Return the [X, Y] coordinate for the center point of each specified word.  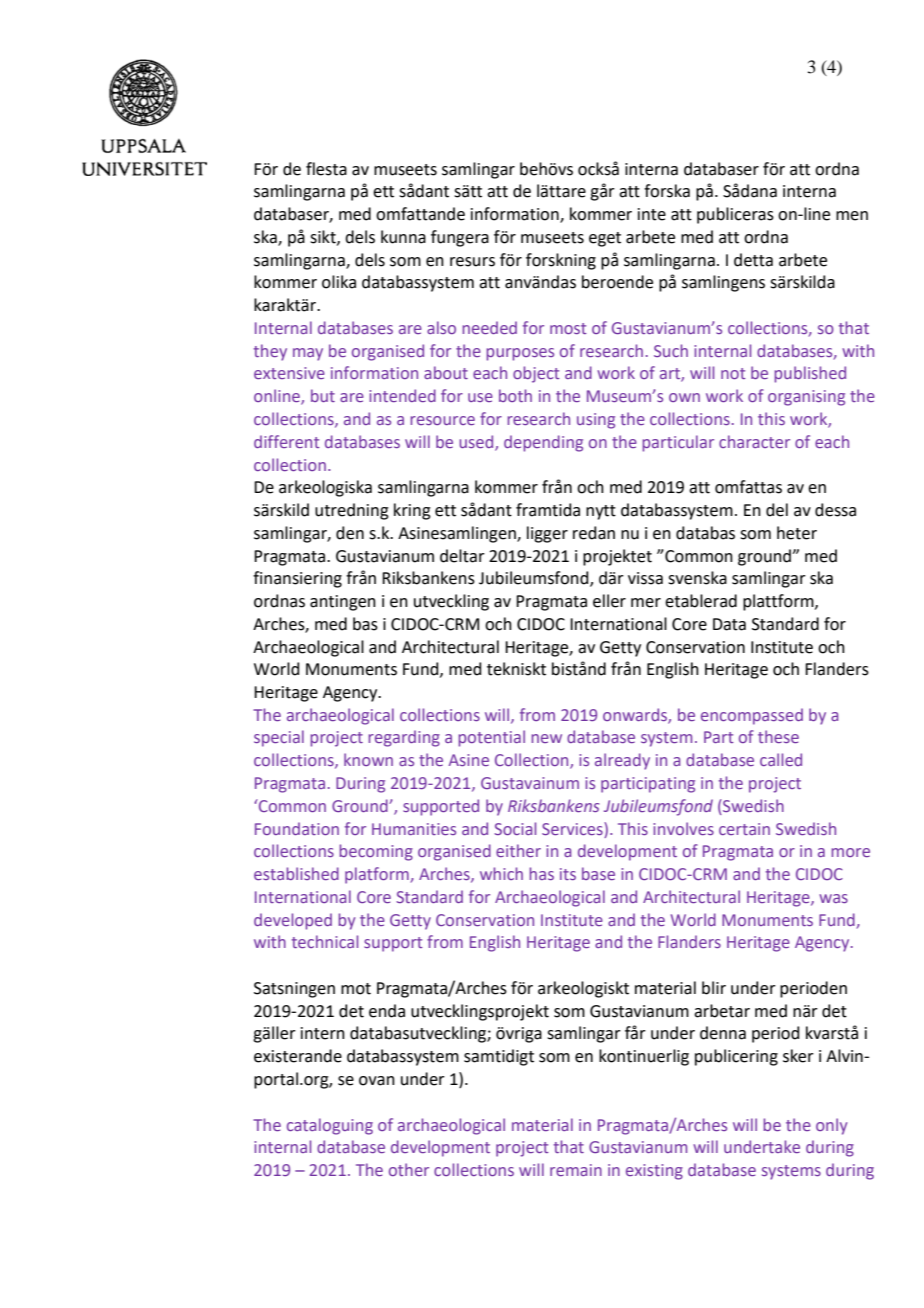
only [831, 1126]
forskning [561, 261]
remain [576, 1170]
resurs [472, 262]
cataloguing [330, 1126]
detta [753, 260]
